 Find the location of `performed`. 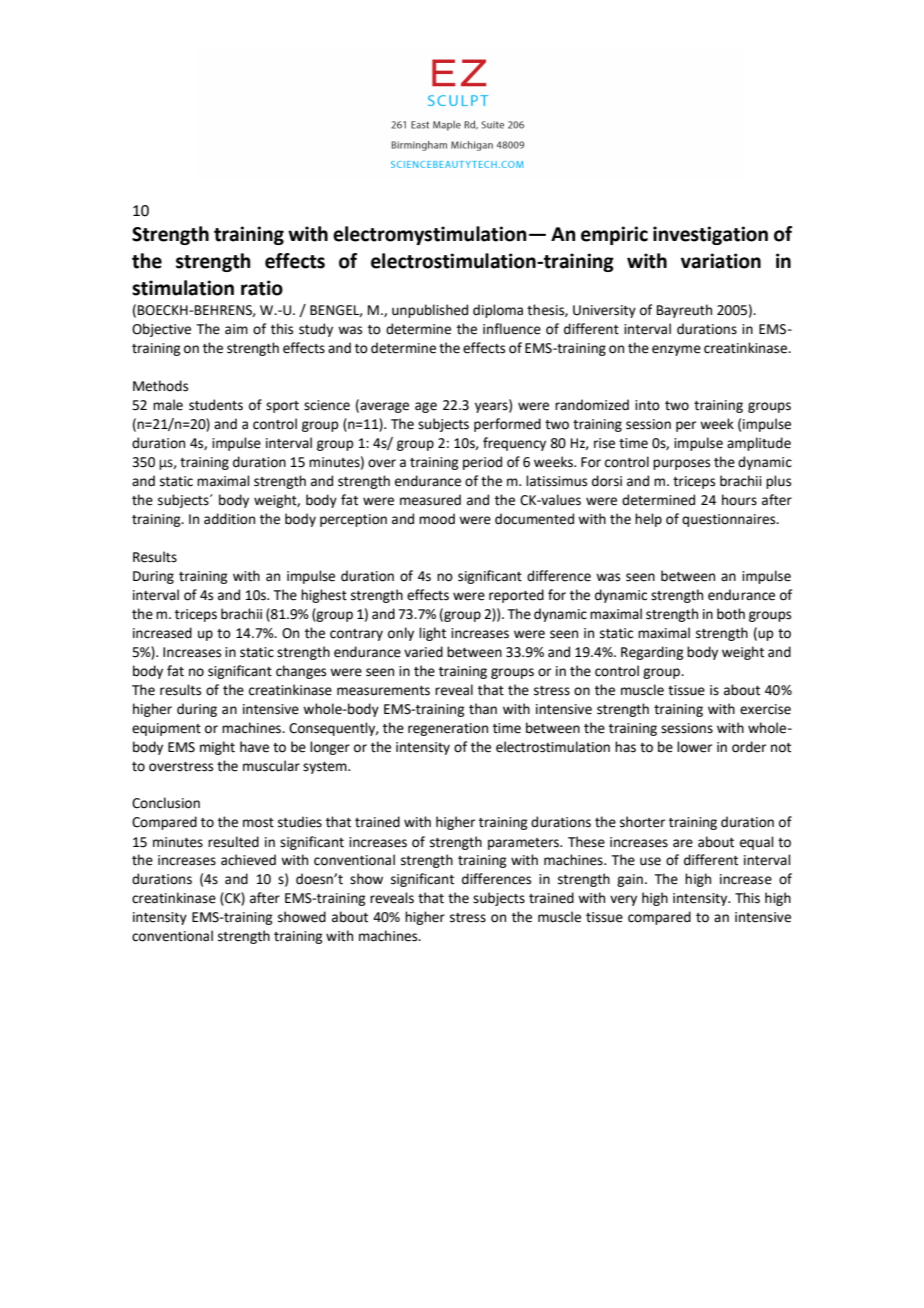

performed is located at coordinates (507, 425).
